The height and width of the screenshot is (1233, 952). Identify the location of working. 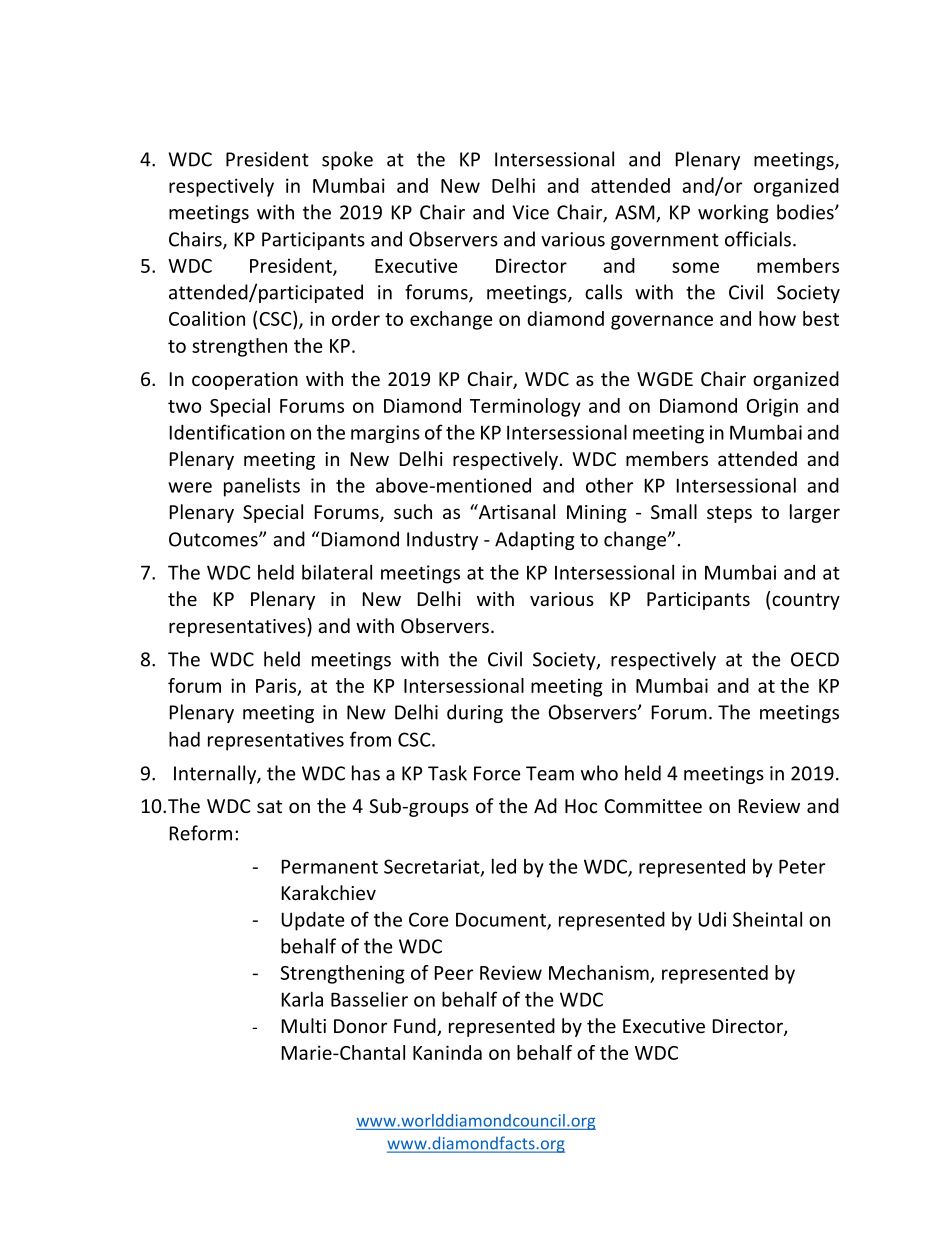
(733, 213).
